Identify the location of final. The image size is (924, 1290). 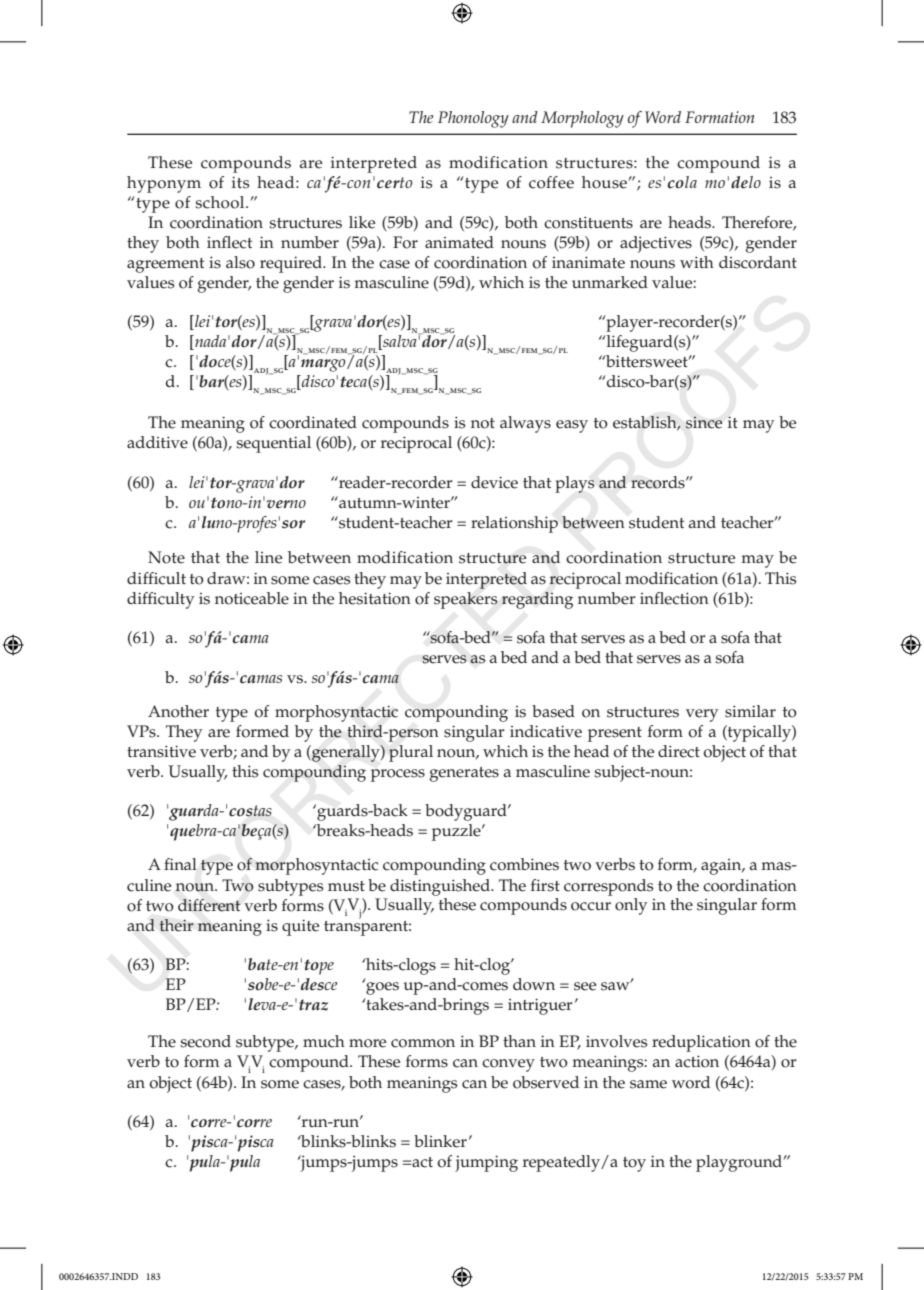
(180, 864).
